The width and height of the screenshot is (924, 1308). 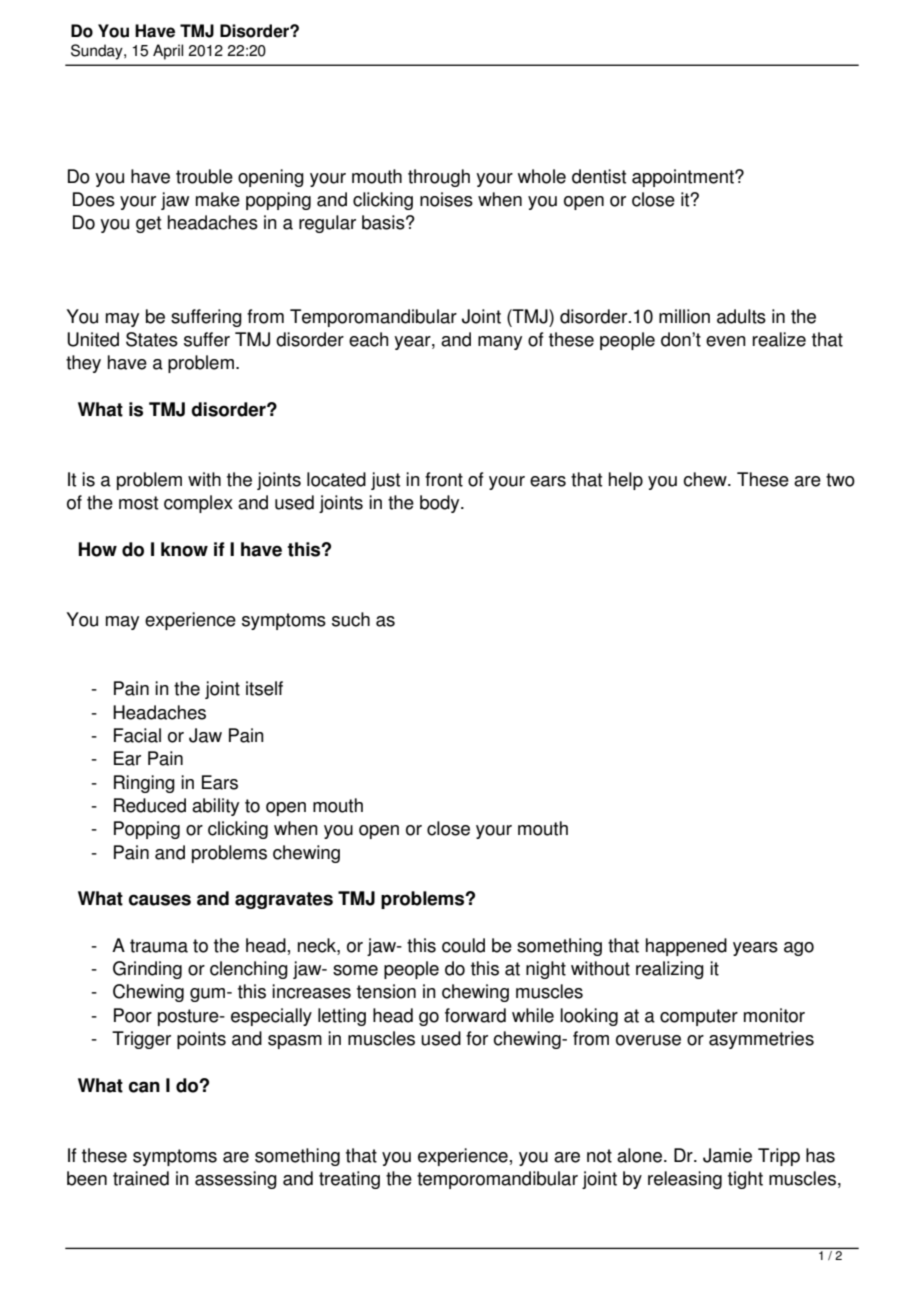 I want to click on even, so click(x=726, y=341).
